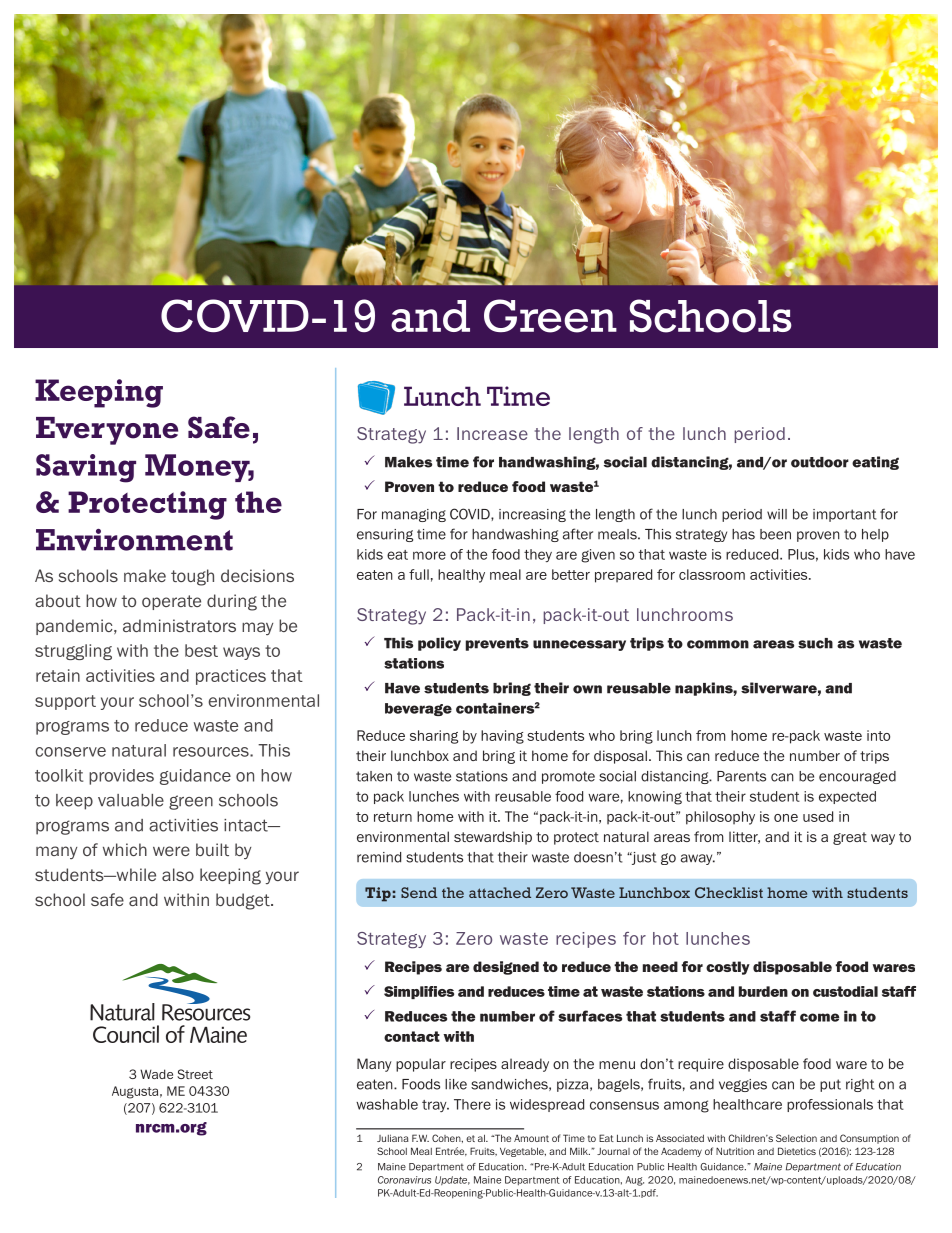 The width and height of the screenshot is (952, 1233). What do you see at coordinates (418, 709) in the screenshot?
I see `beverage` at bounding box center [418, 709].
